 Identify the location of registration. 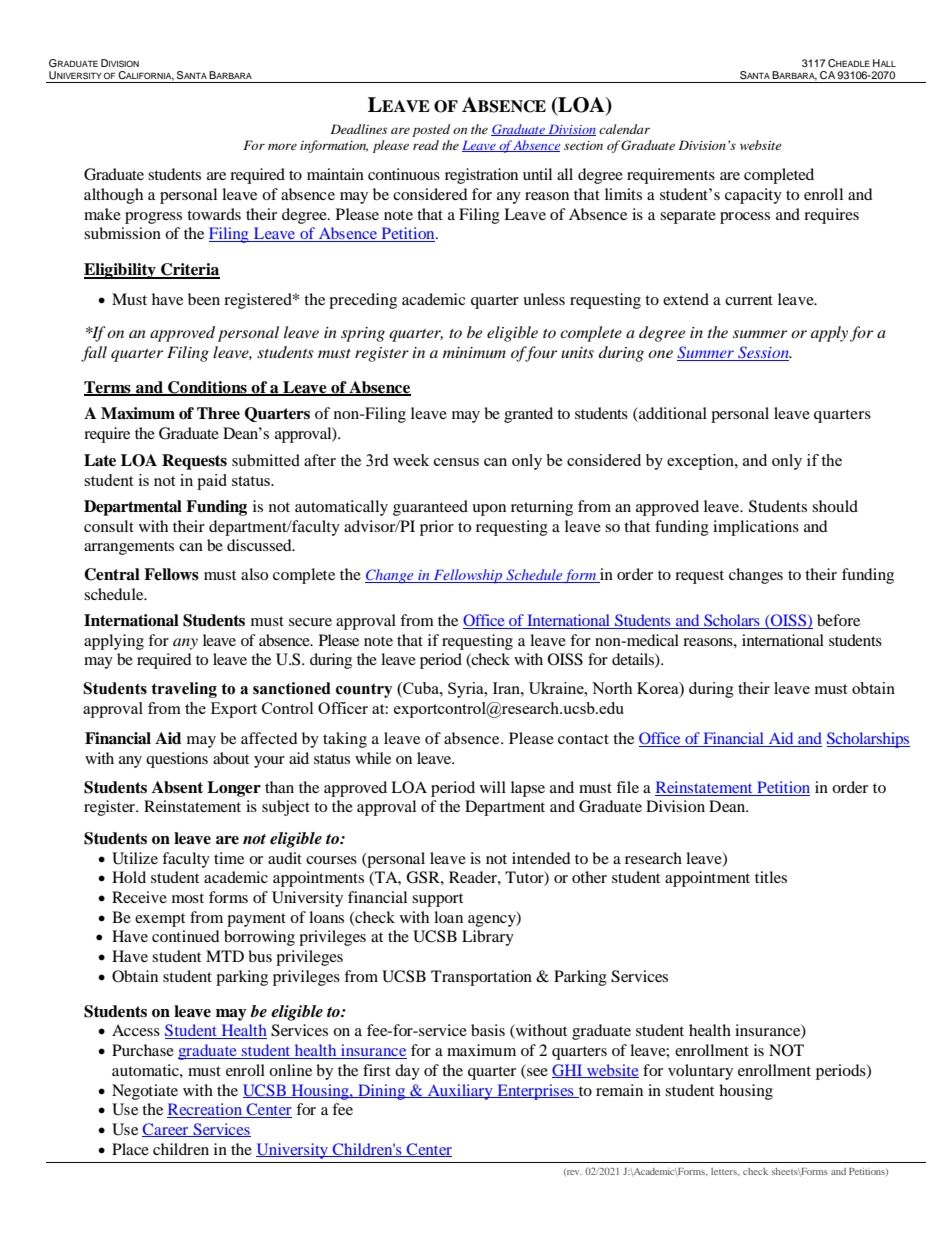
(481, 176).
